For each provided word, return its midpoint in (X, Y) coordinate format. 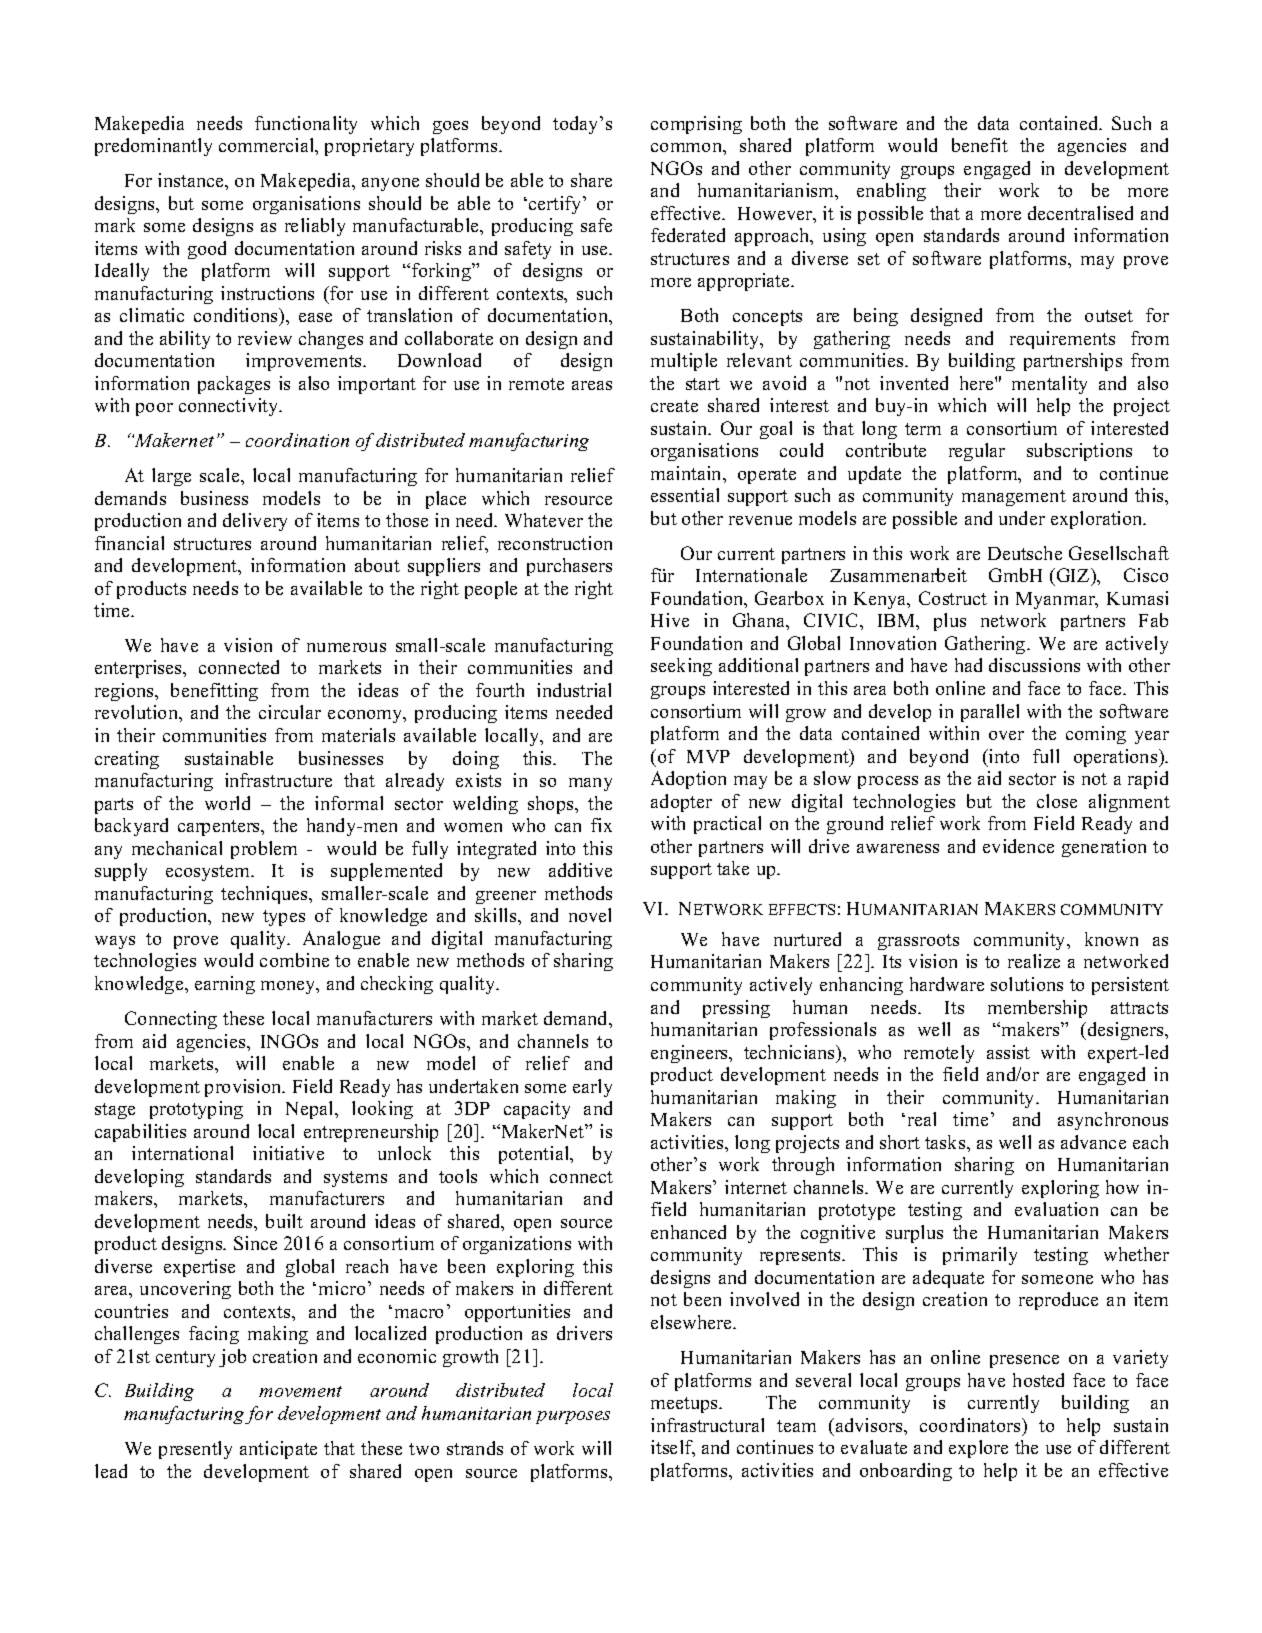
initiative (288, 1153)
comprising (696, 125)
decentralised (1080, 213)
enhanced (688, 1232)
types (284, 918)
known (1111, 939)
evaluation (1056, 1209)
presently (195, 1450)
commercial (268, 146)
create (674, 406)
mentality (1049, 385)
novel (590, 915)
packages (234, 385)
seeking (681, 667)
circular (290, 712)
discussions (1034, 665)
